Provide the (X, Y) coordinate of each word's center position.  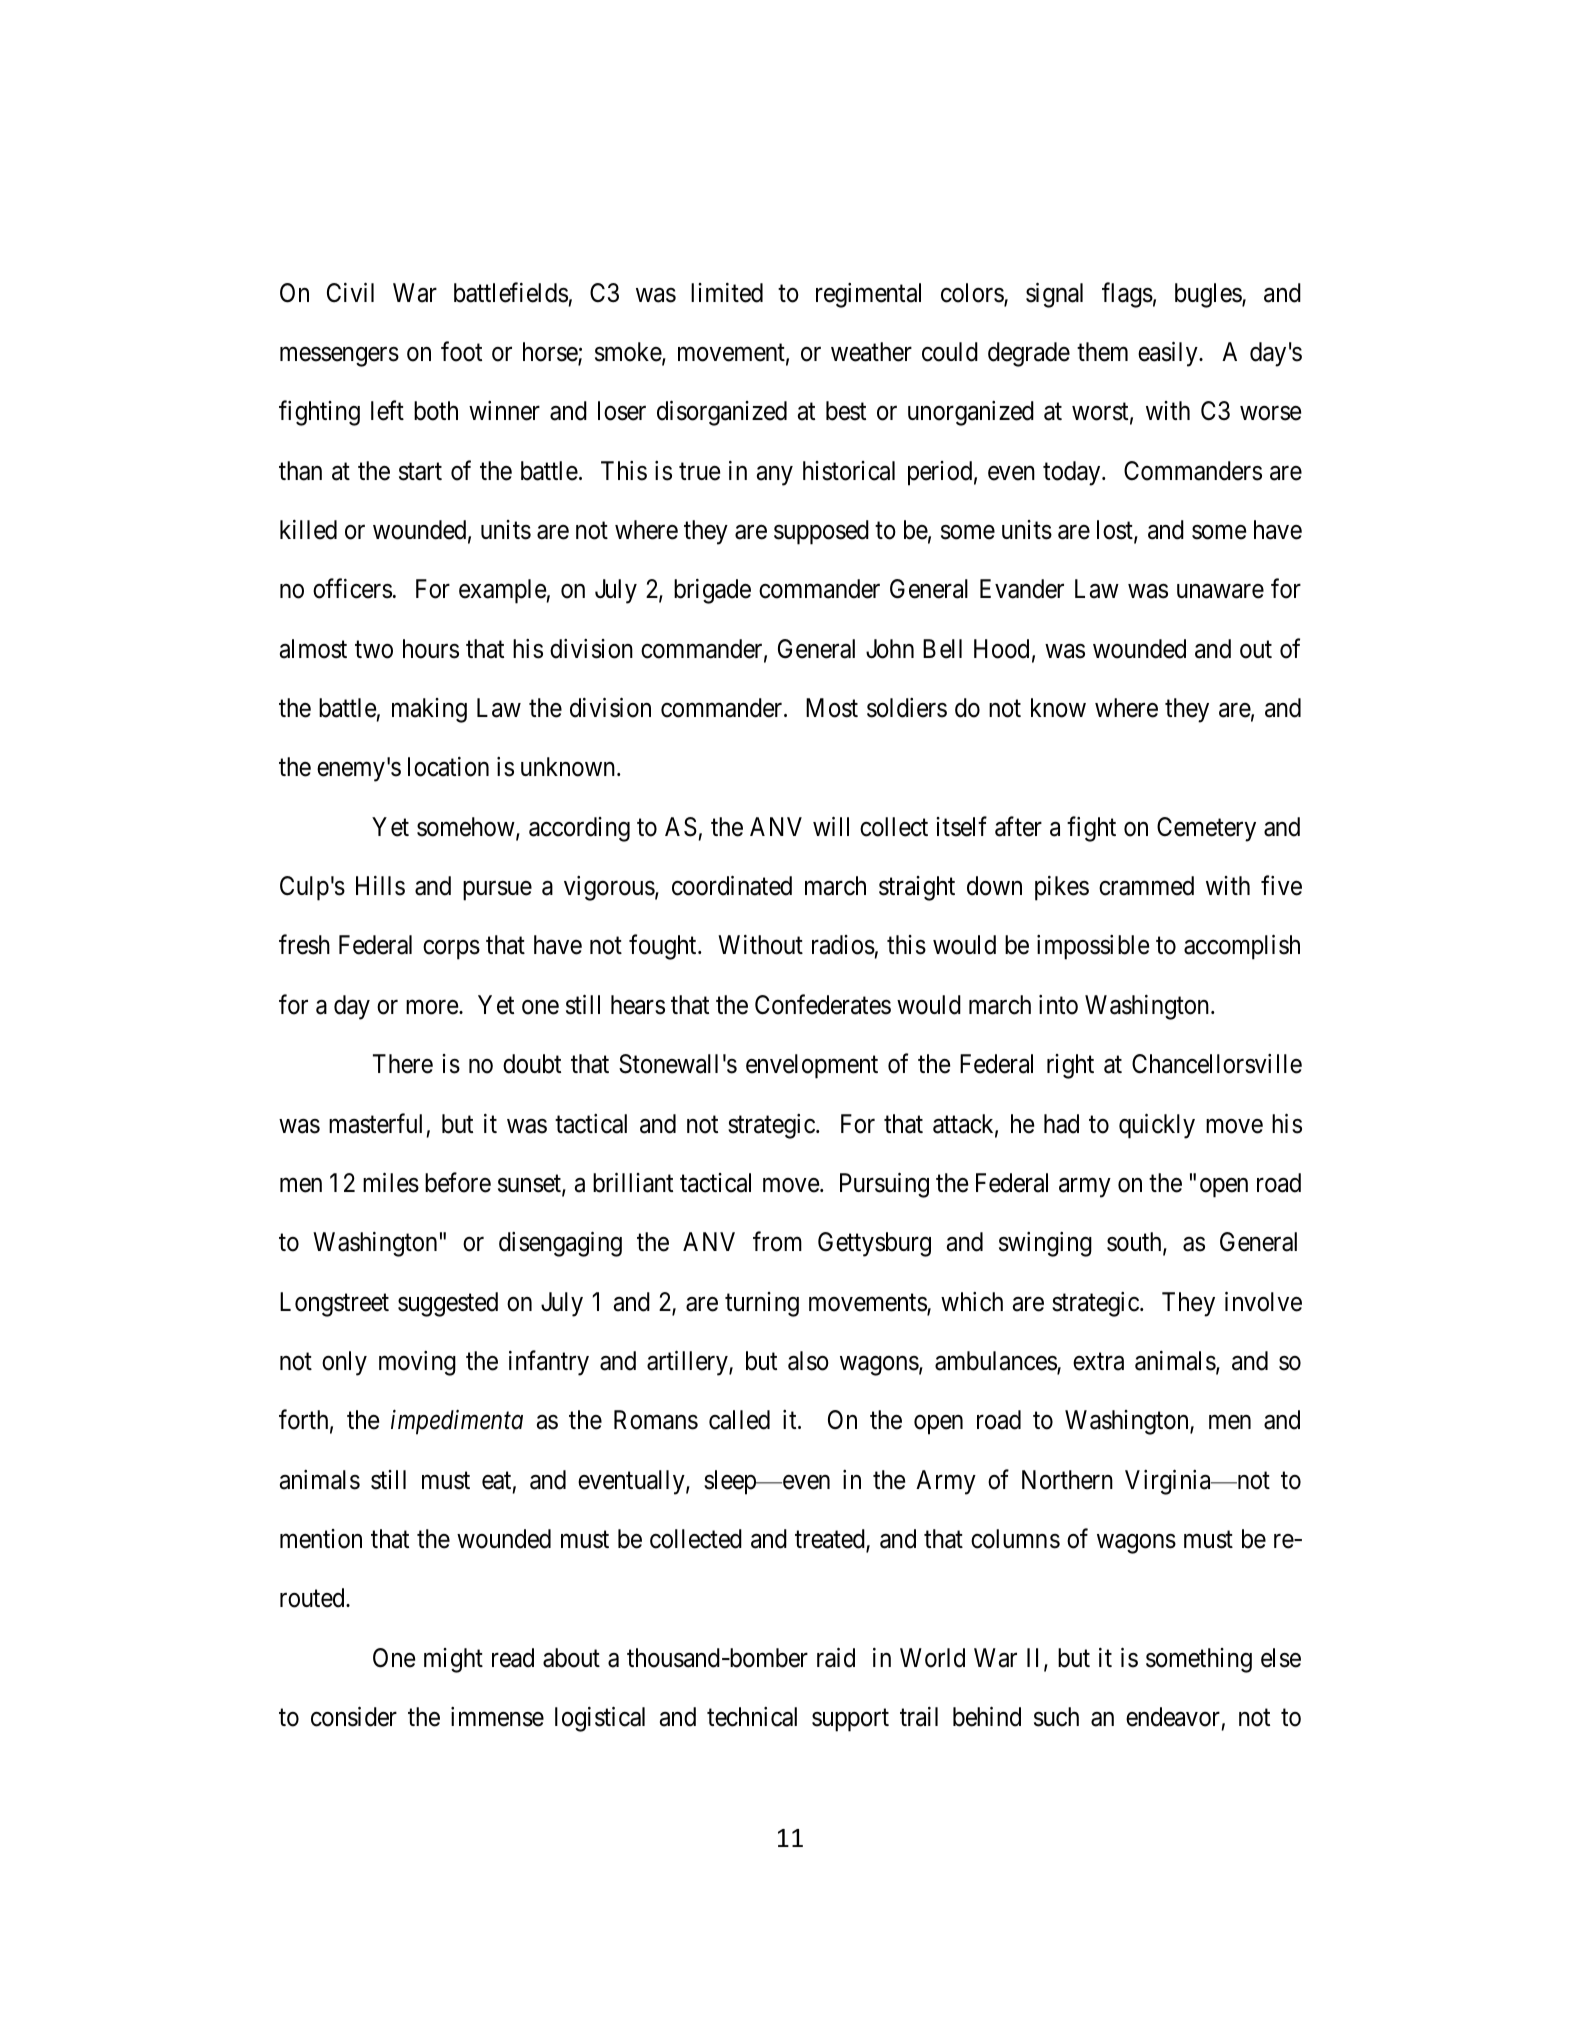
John (890, 649)
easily (1169, 354)
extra (1098, 1362)
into (1058, 1005)
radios (843, 945)
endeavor (1173, 1717)
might (453, 1660)
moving (417, 1363)
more (433, 1007)
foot (461, 351)
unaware (1220, 591)
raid (836, 1657)
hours (431, 649)
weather (871, 352)
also (808, 1361)
